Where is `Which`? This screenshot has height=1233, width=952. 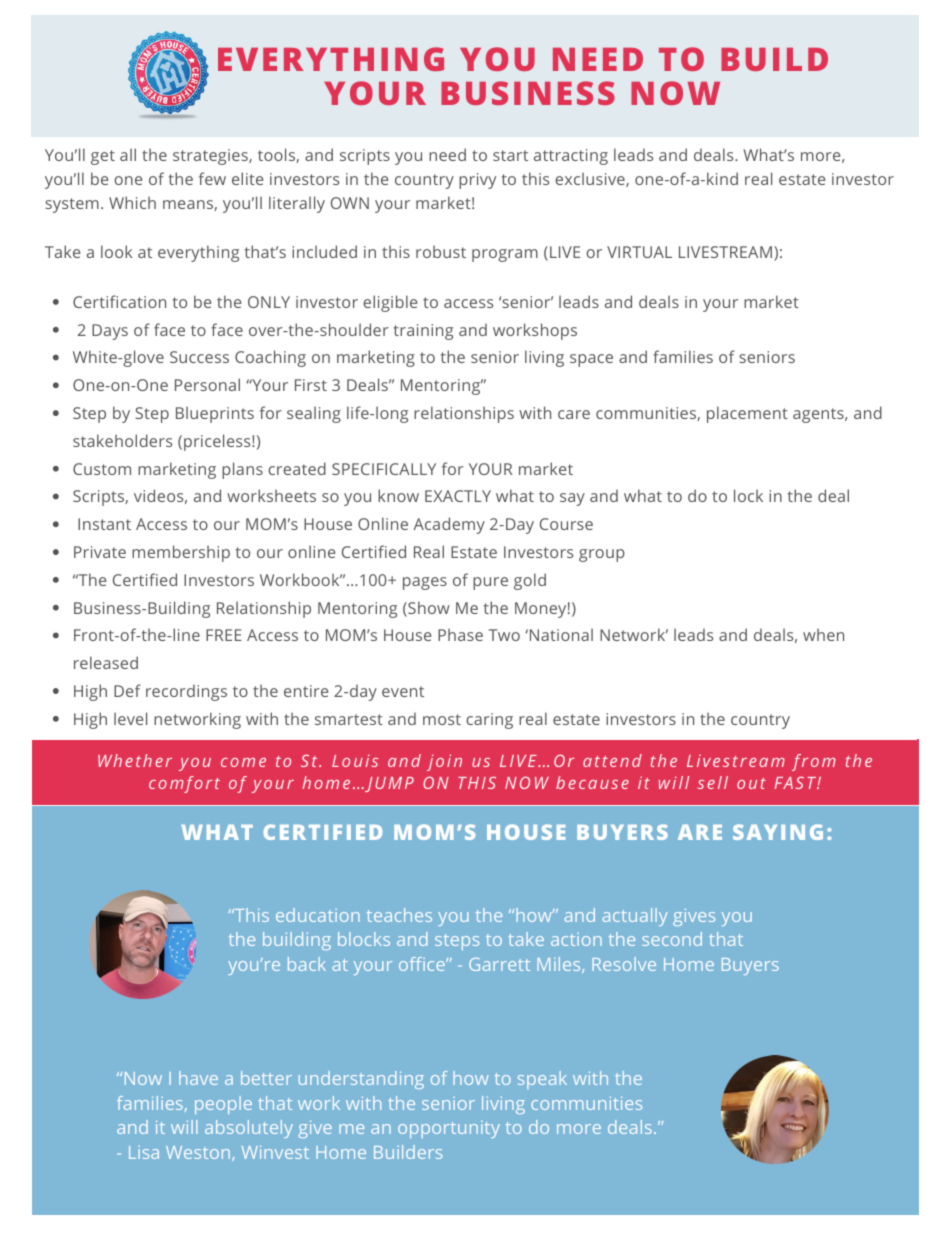 Which is located at coordinates (132, 202).
